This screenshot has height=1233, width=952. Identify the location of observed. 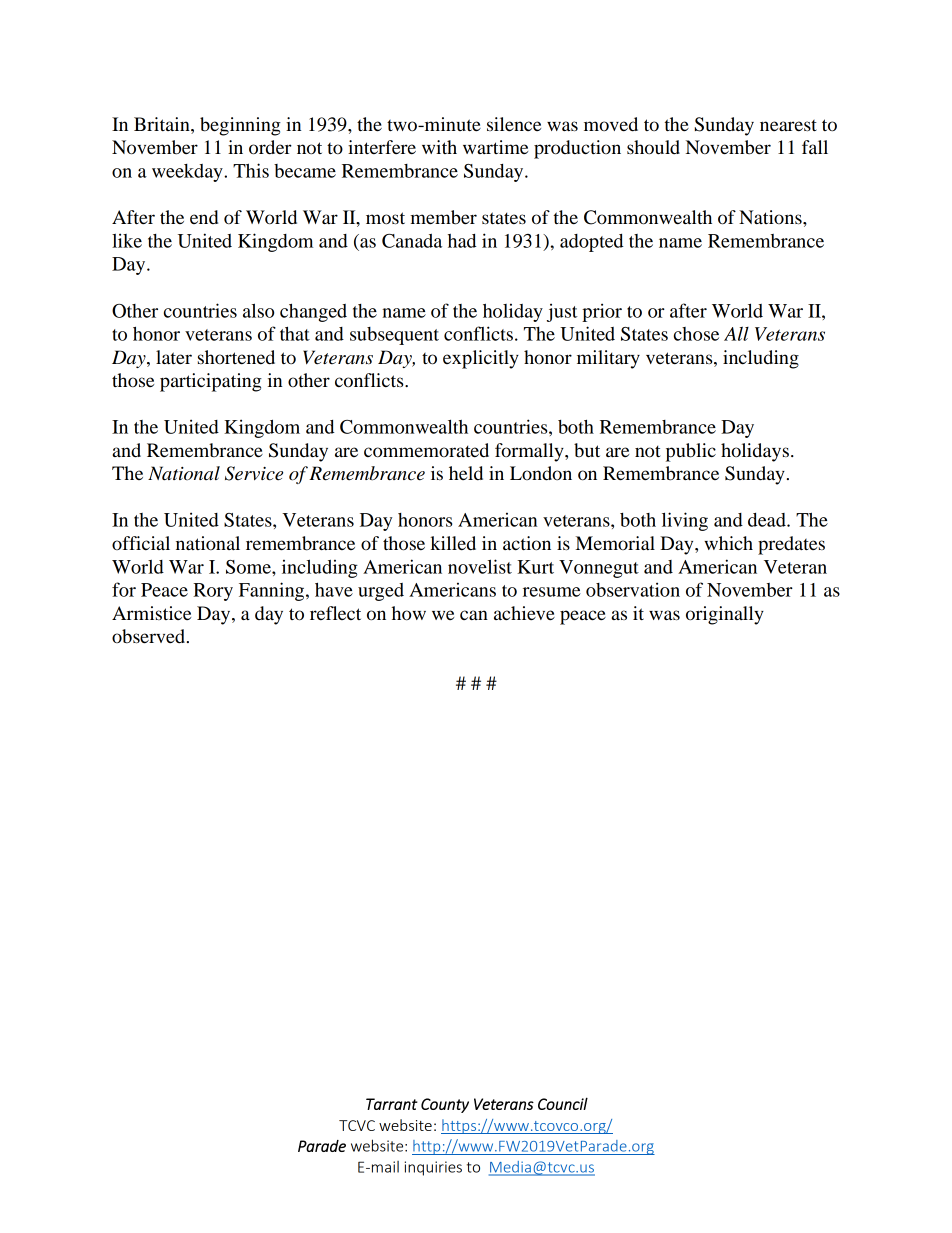
(150, 636).
